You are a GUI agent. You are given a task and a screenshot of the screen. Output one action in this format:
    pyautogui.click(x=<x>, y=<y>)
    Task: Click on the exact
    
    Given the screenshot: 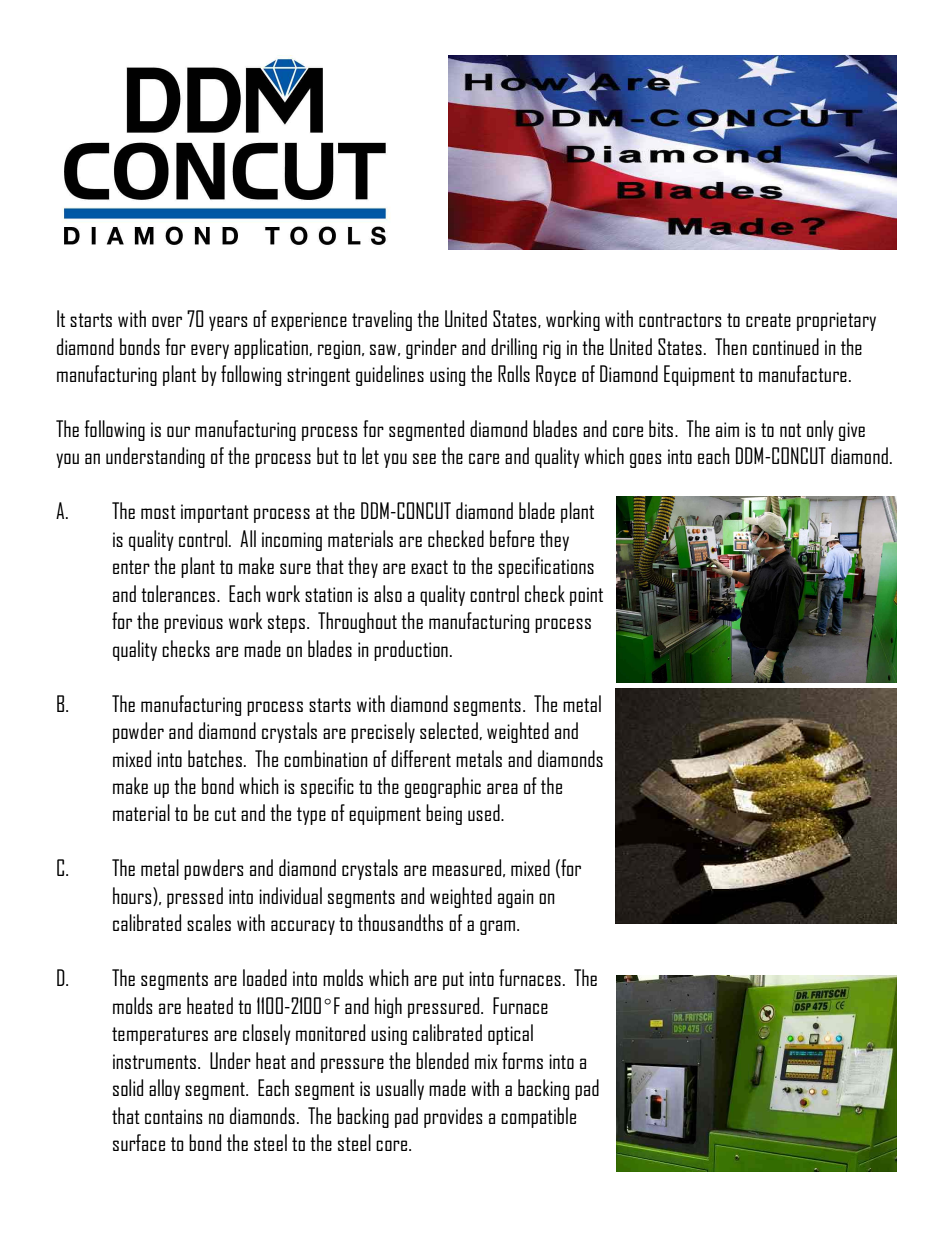 What is the action you would take?
    pyautogui.click(x=429, y=567)
